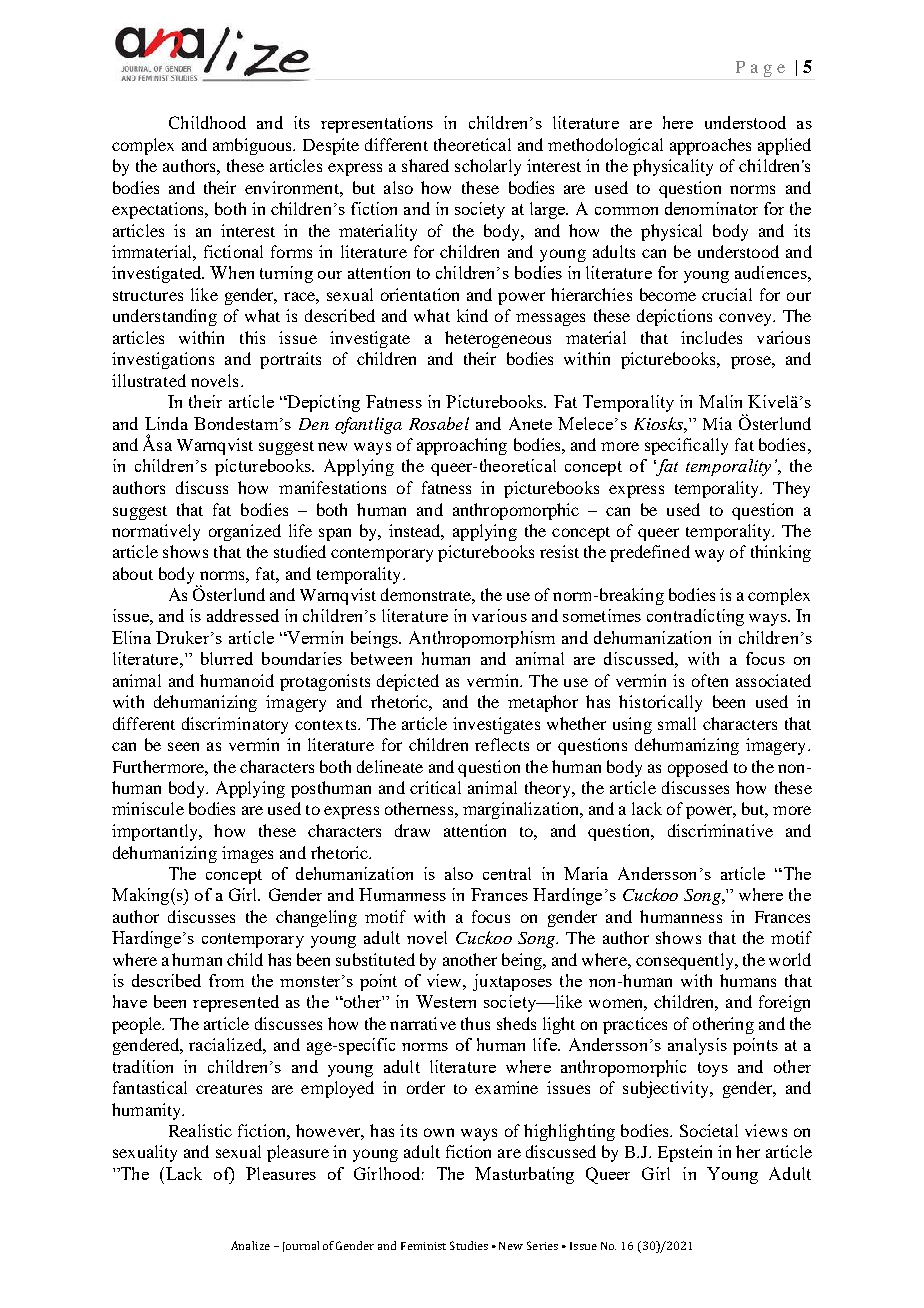  What do you see at coordinates (254, 146) in the screenshot?
I see `ambiguous` at bounding box center [254, 146].
